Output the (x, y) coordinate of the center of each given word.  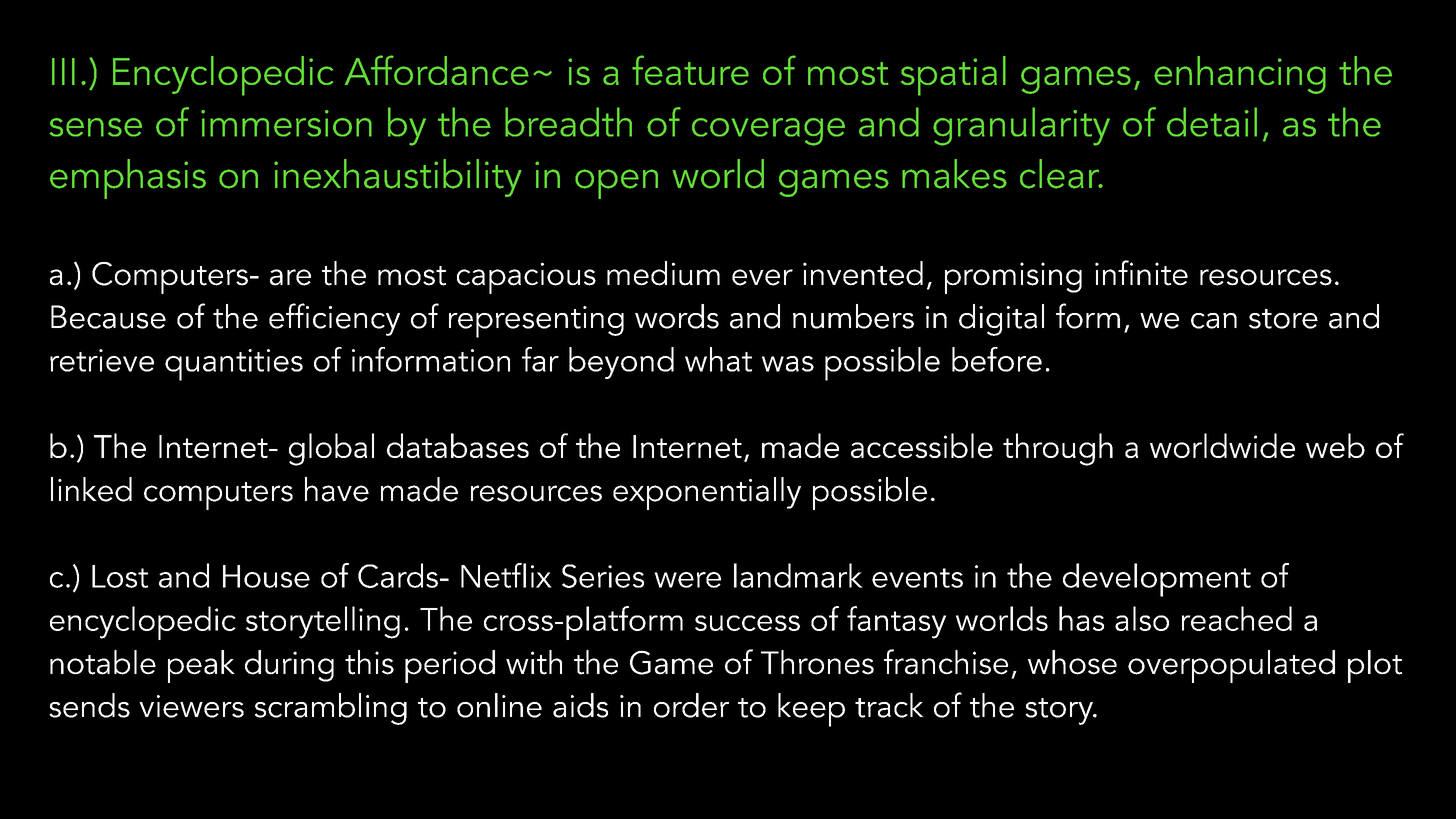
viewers (191, 706)
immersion (286, 123)
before (997, 359)
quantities (234, 365)
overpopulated (1231, 666)
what (718, 359)
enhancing (1240, 75)
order (691, 705)
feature (690, 70)
